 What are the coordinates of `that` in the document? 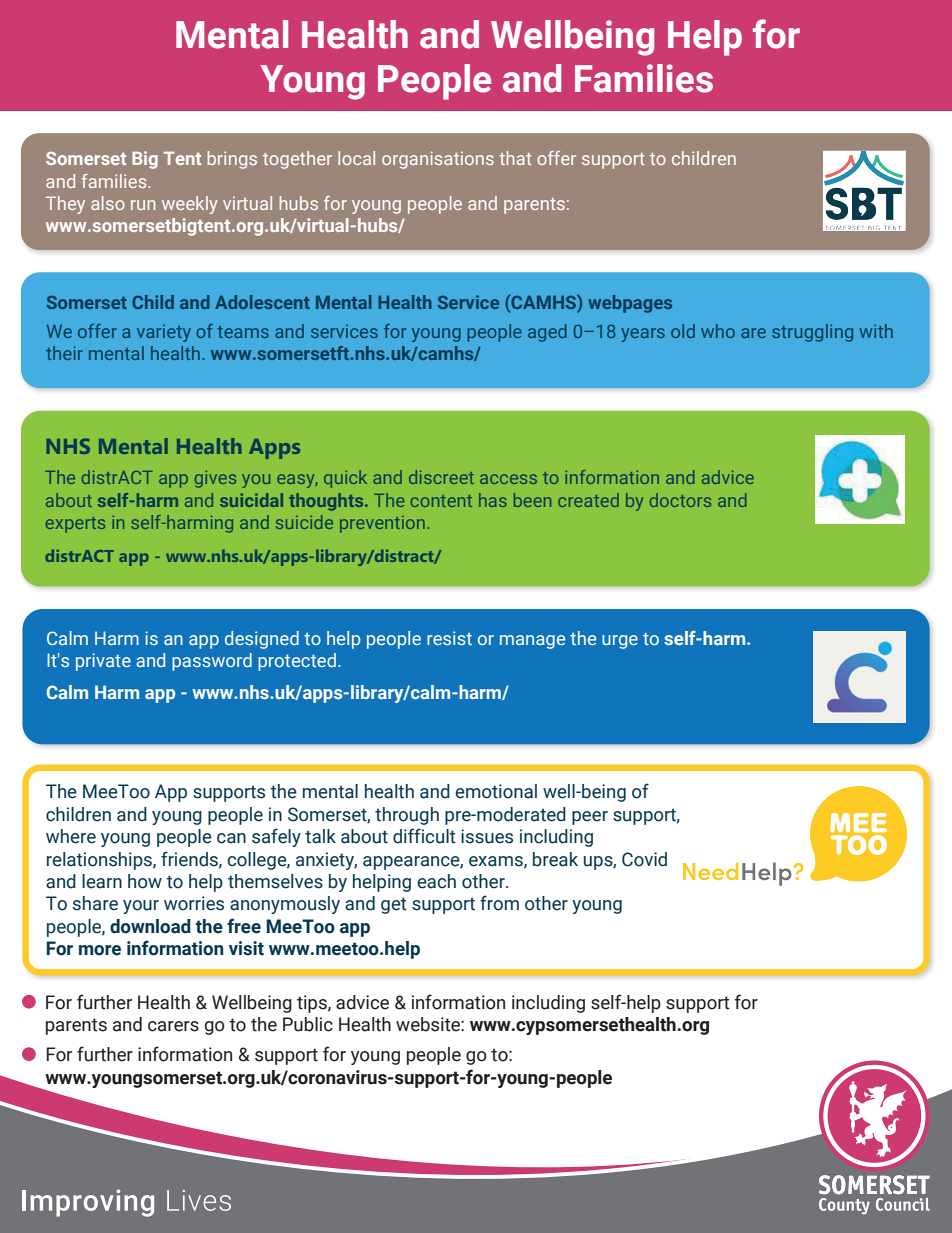 It's located at (515, 158).
